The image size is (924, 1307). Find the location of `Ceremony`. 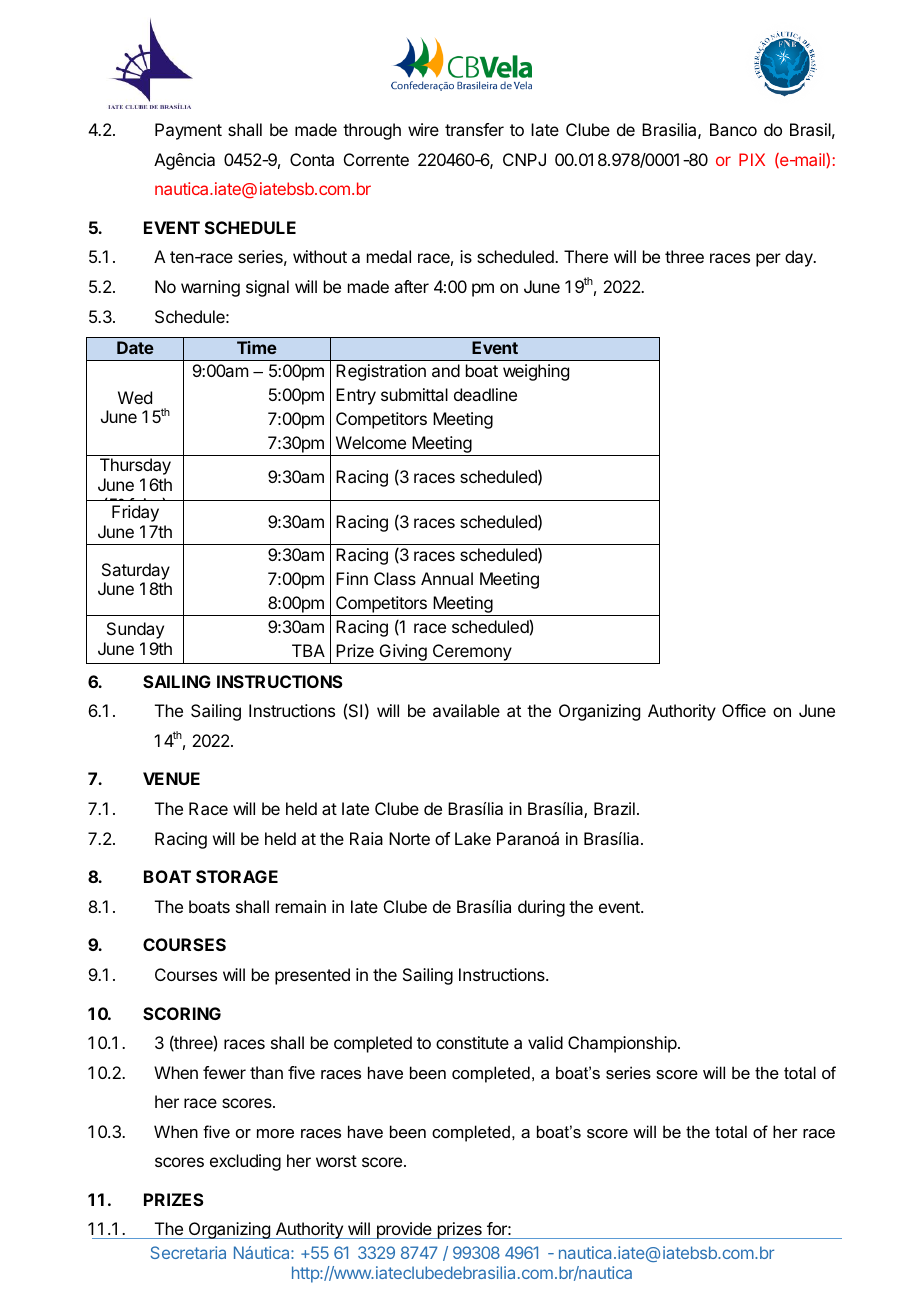

Ceremony is located at coordinates (472, 652).
